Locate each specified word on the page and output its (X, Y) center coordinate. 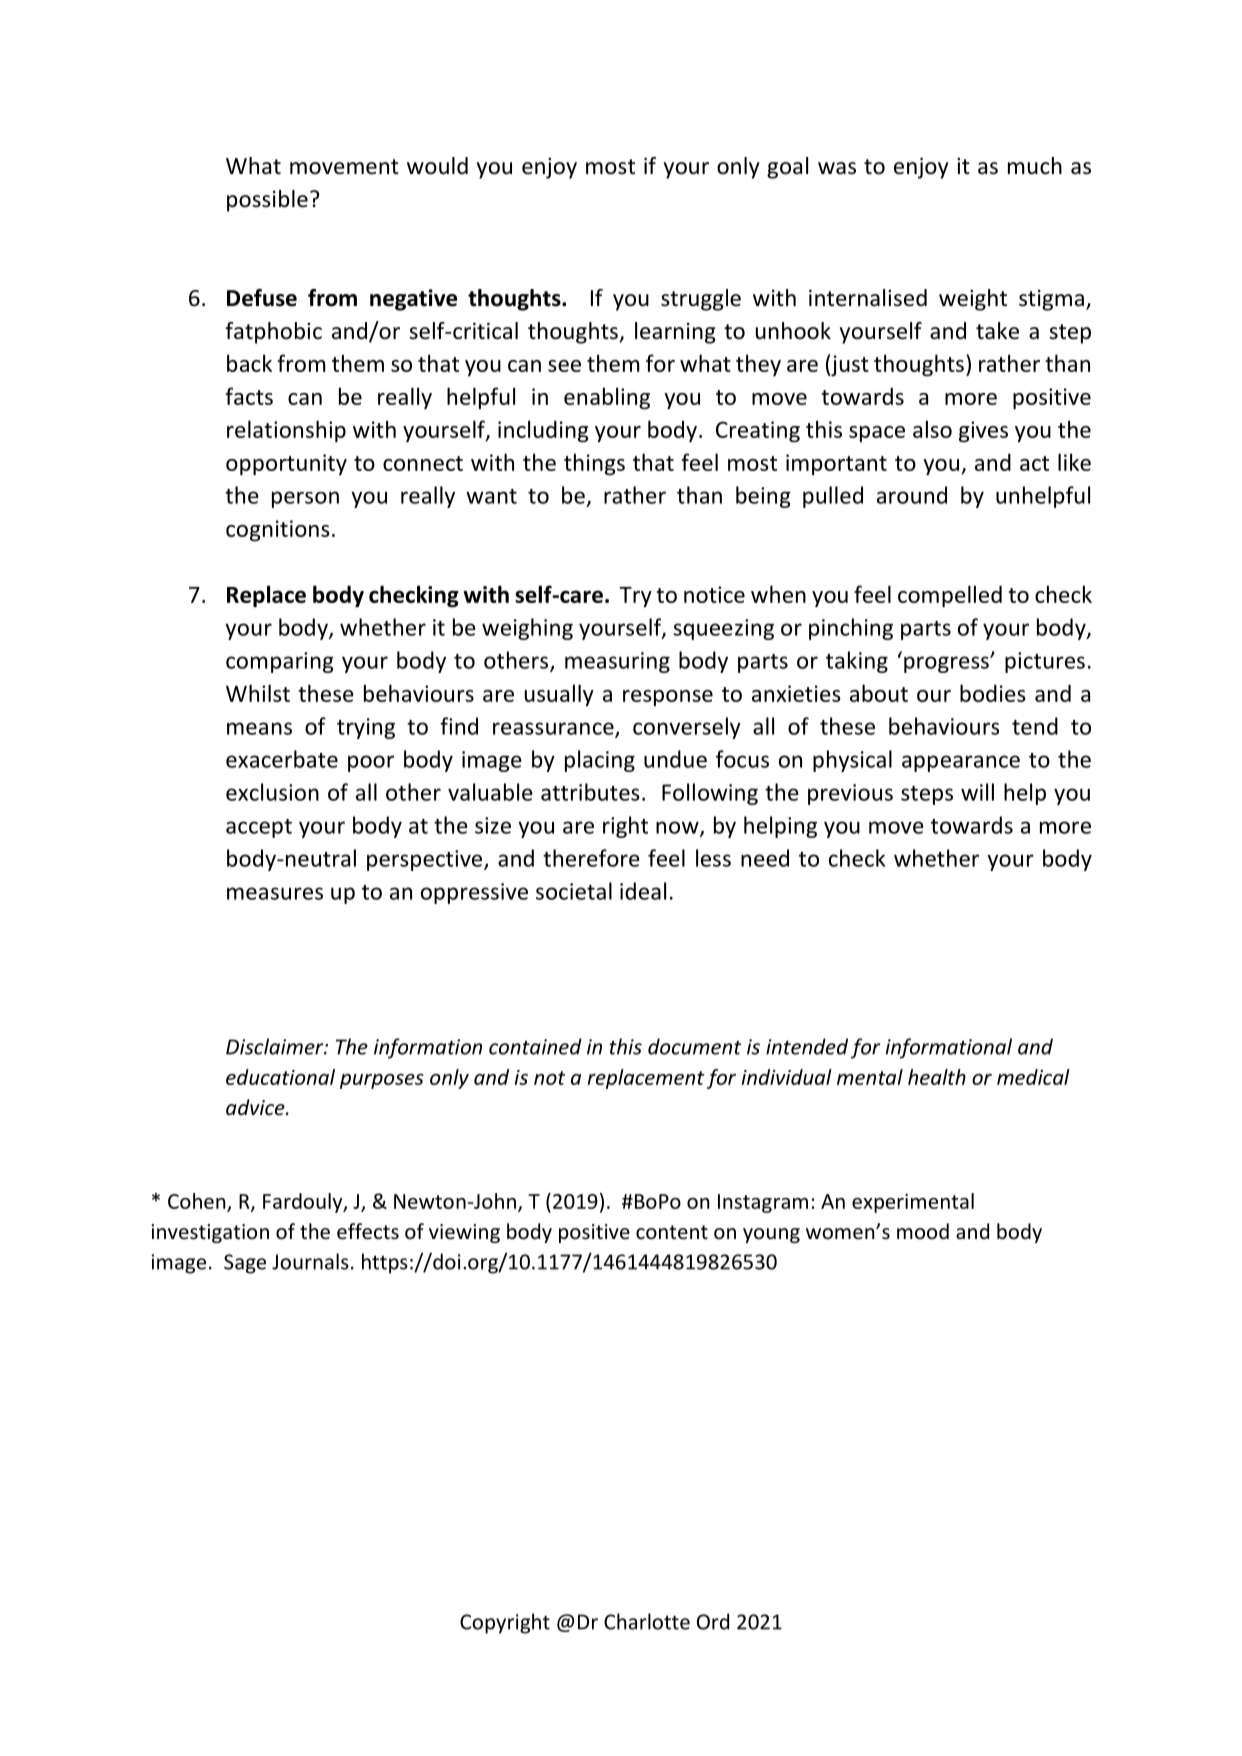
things (594, 464)
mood (923, 1231)
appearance (961, 763)
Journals (310, 1261)
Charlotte (647, 1621)
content (672, 1232)
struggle (701, 300)
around (912, 495)
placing (600, 761)
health (937, 1077)
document (694, 1046)
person (305, 499)
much (1035, 166)
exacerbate (282, 759)
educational (280, 1077)
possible (267, 201)
